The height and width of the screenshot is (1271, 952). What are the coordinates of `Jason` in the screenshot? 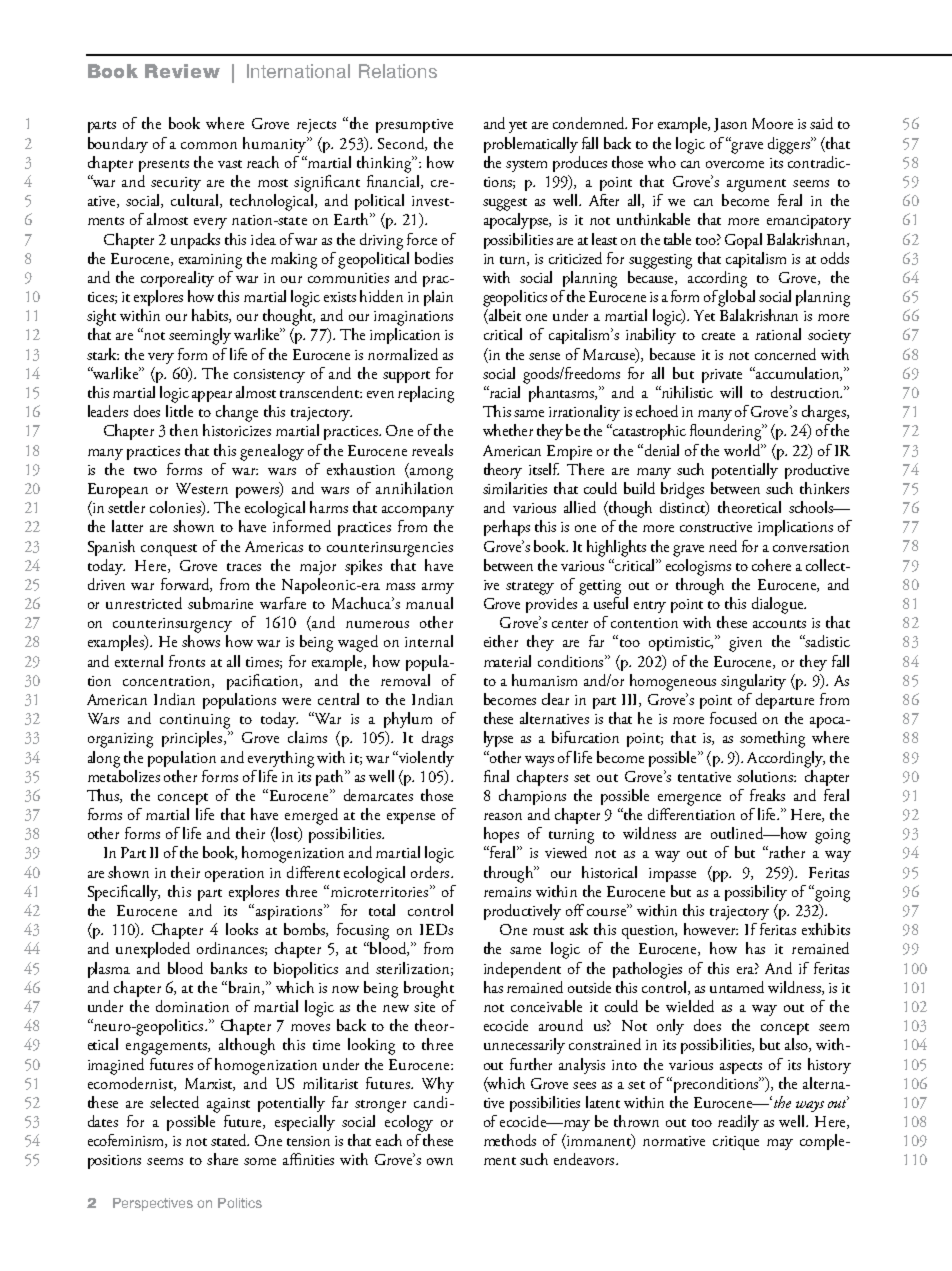 It's located at (730, 125).
